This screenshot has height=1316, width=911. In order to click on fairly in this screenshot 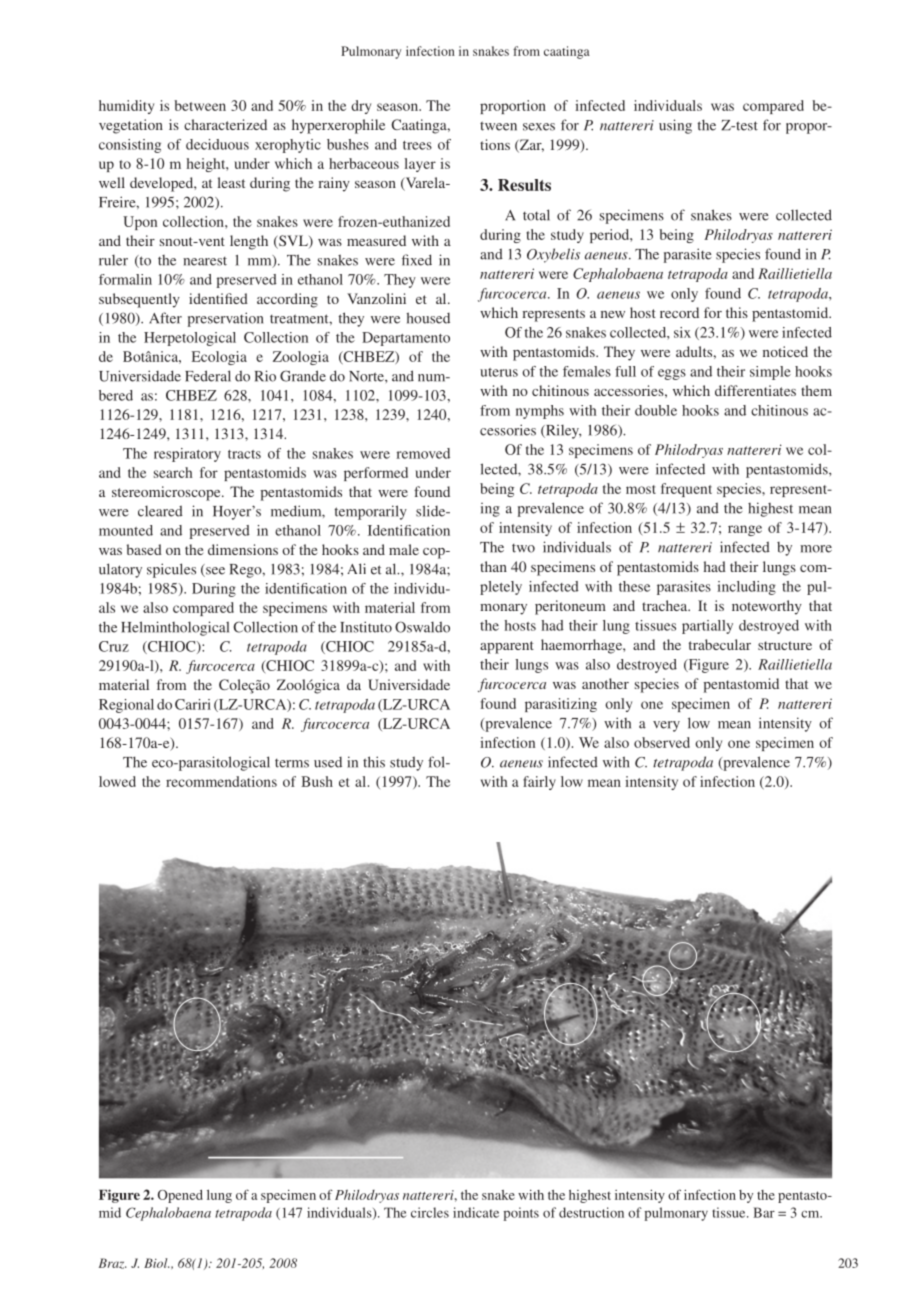, I will do `click(539, 783)`.
